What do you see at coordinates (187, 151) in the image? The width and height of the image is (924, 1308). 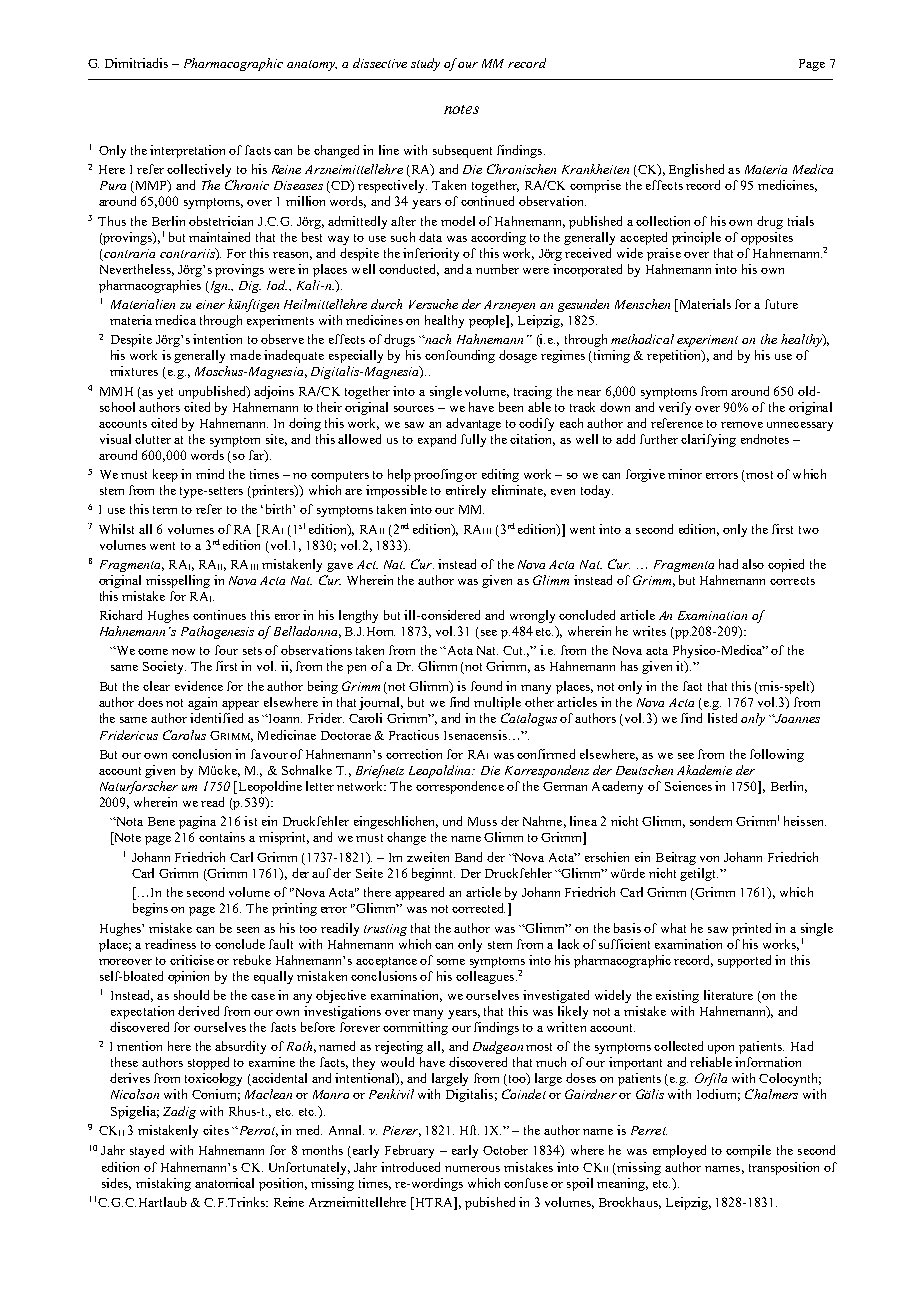 I see `interpretation` at bounding box center [187, 151].
